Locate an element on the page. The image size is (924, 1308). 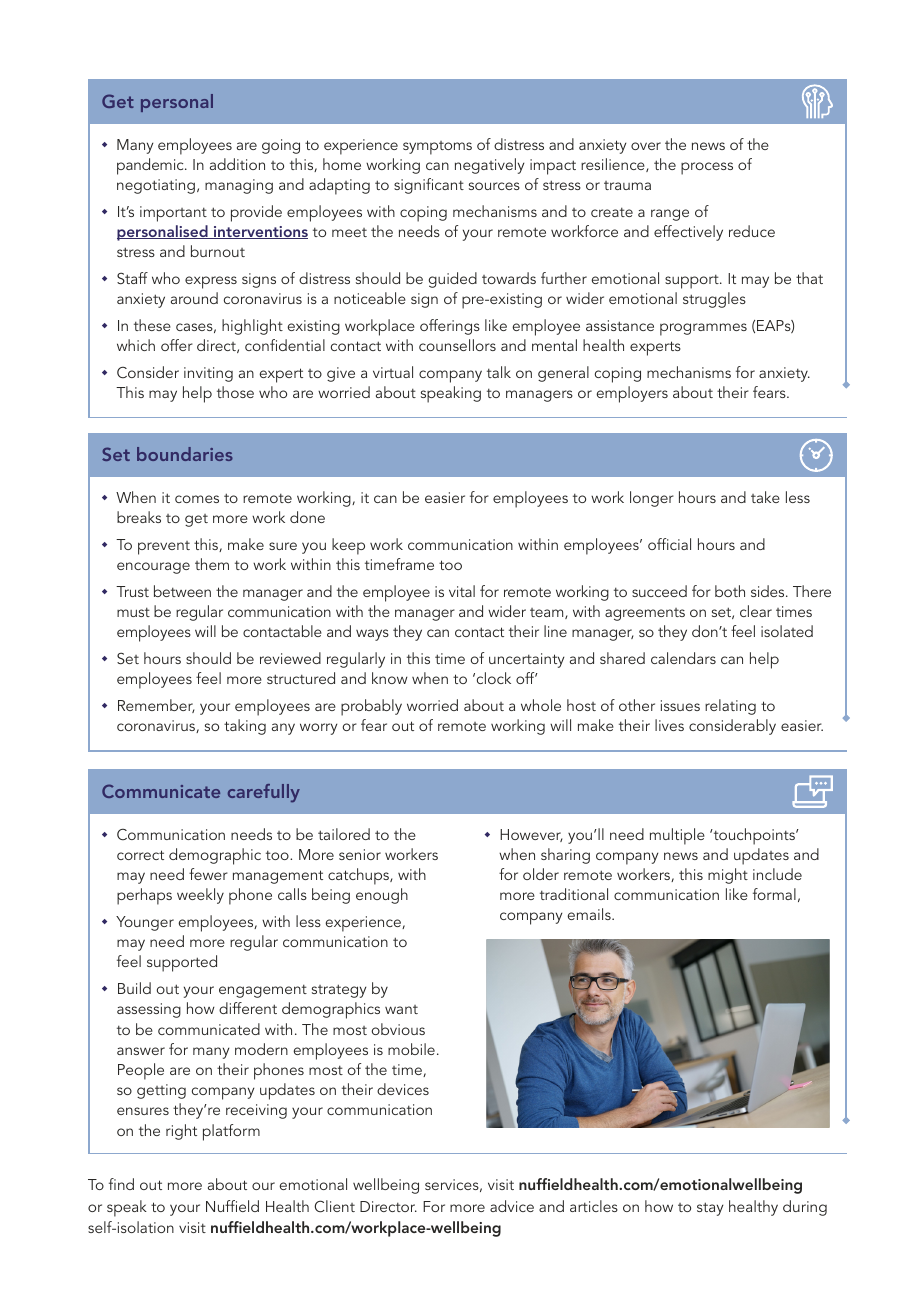
fewer is located at coordinates (208, 874).
